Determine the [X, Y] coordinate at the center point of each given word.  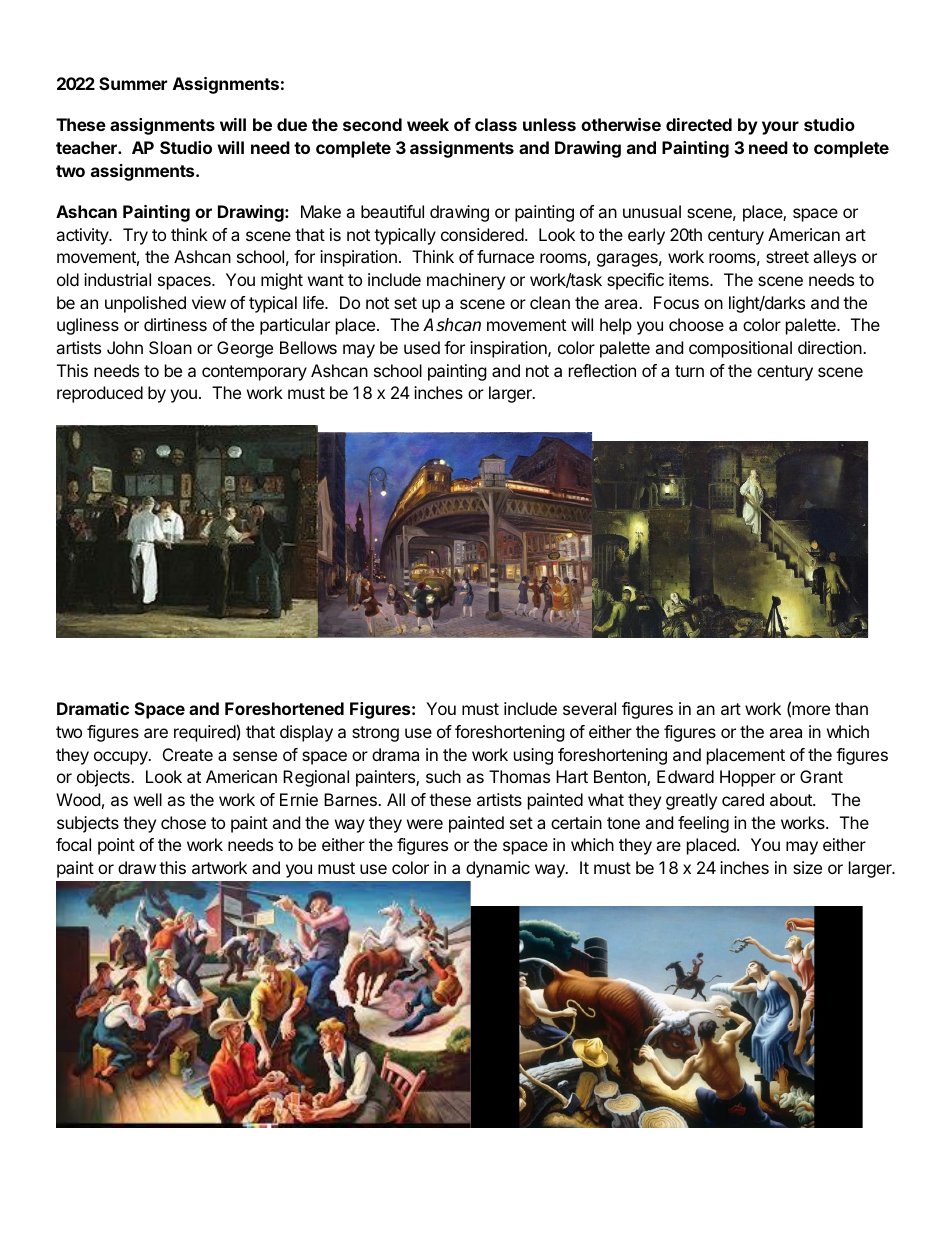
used [422, 347]
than [851, 708]
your [780, 128]
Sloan [170, 347]
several [589, 708]
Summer [133, 83]
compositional [740, 349]
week [428, 124]
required [205, 733]
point [116, 846]
